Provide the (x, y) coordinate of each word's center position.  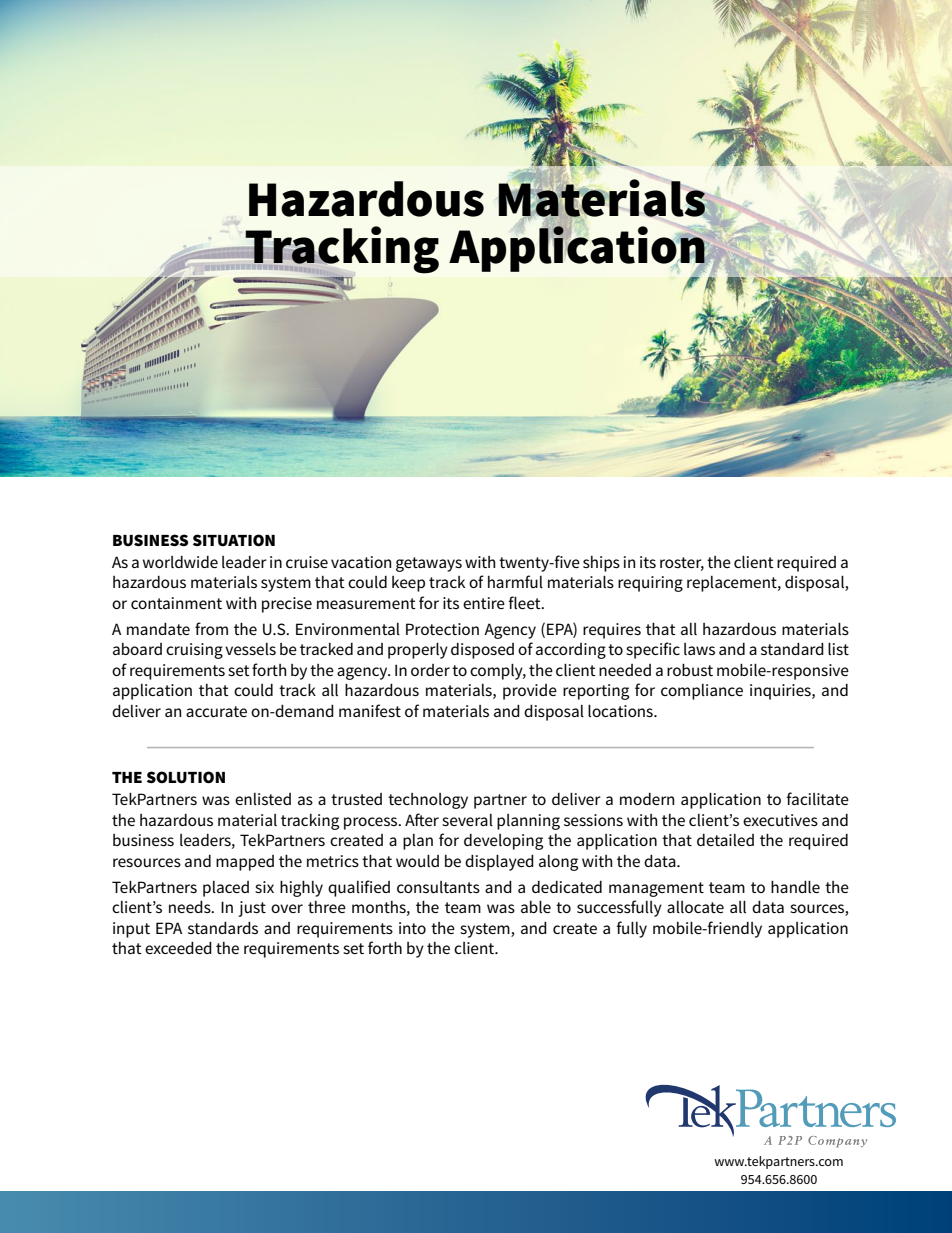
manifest (370, 710)
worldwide (180, 562)
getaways (429, 564)
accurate (216, 711)
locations (621, 711)
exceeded (178, 948)
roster (682, 563)
